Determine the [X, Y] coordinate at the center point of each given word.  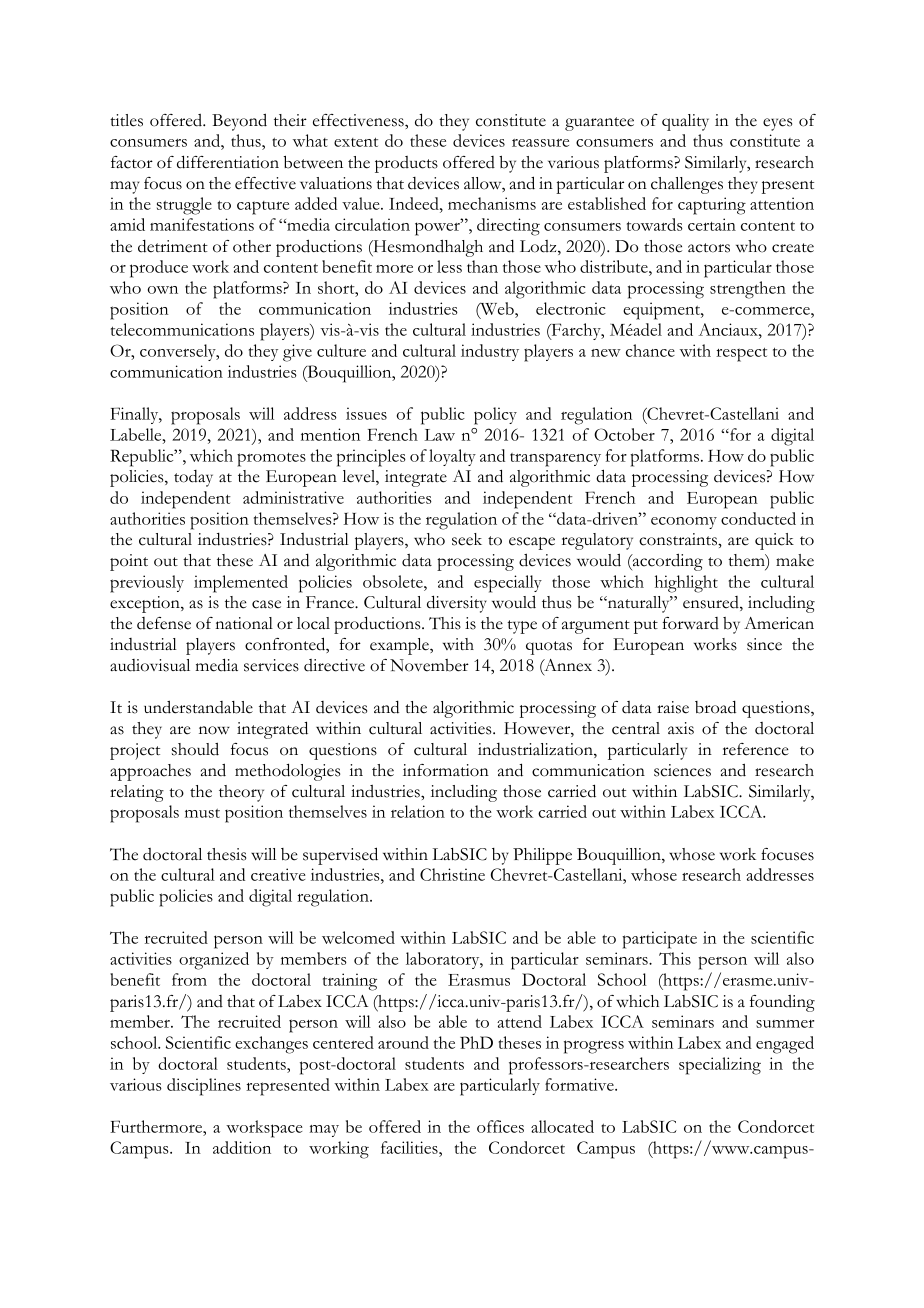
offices [500, 1126]
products [406, 164]
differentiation [228, 162]
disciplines [204, 1087]
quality [685, 122]
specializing [720, 1066]
